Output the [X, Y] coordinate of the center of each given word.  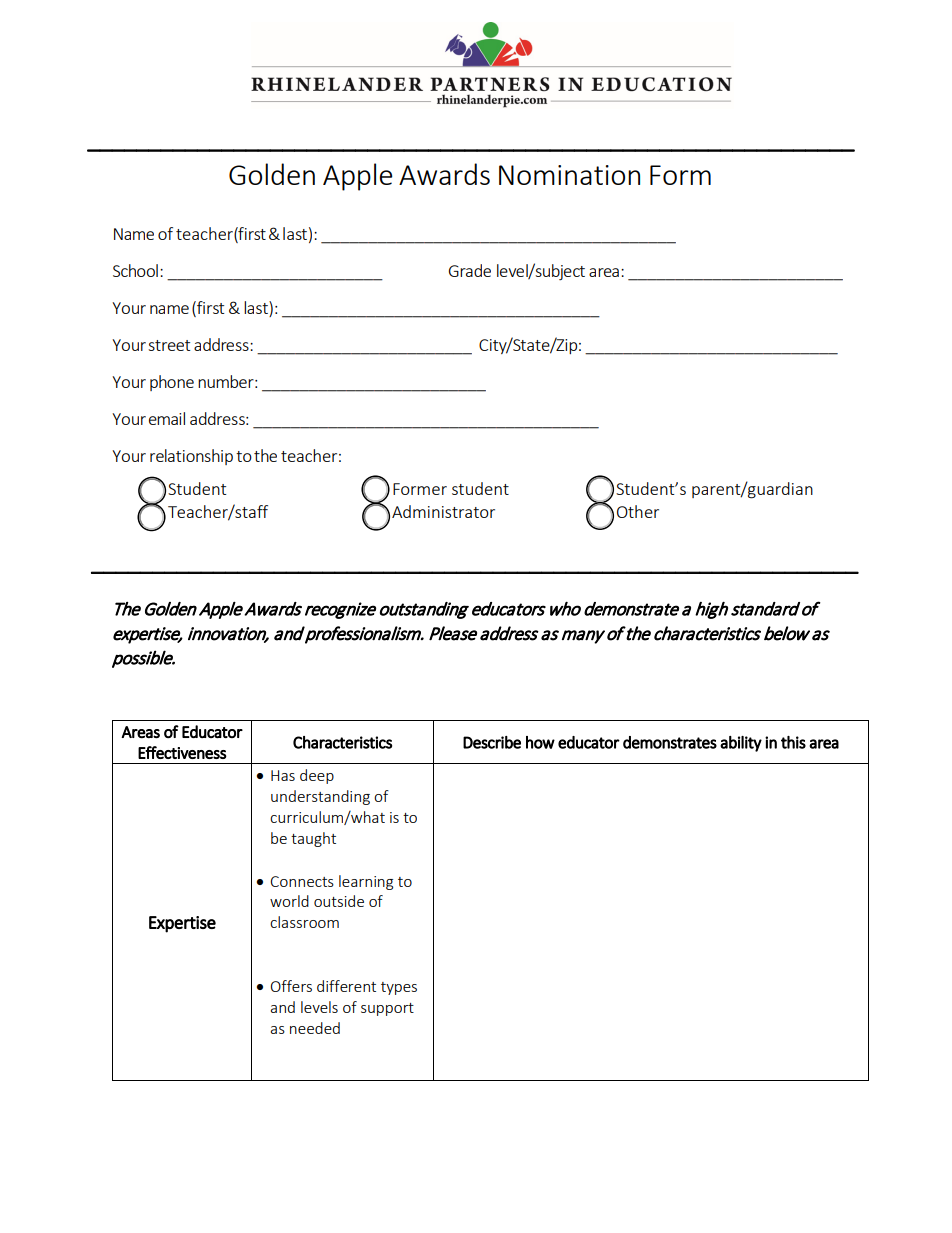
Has [283, 775]
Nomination [569, 175]
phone [172, 383]
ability [741, 744]
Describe [492, 742]
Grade [470, 270]
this [793, 742]
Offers [291, 986]
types [399, 988]
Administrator [443, 511]
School [135, 270]
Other [638, 511]
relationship [191, 457]
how [540, 742]
